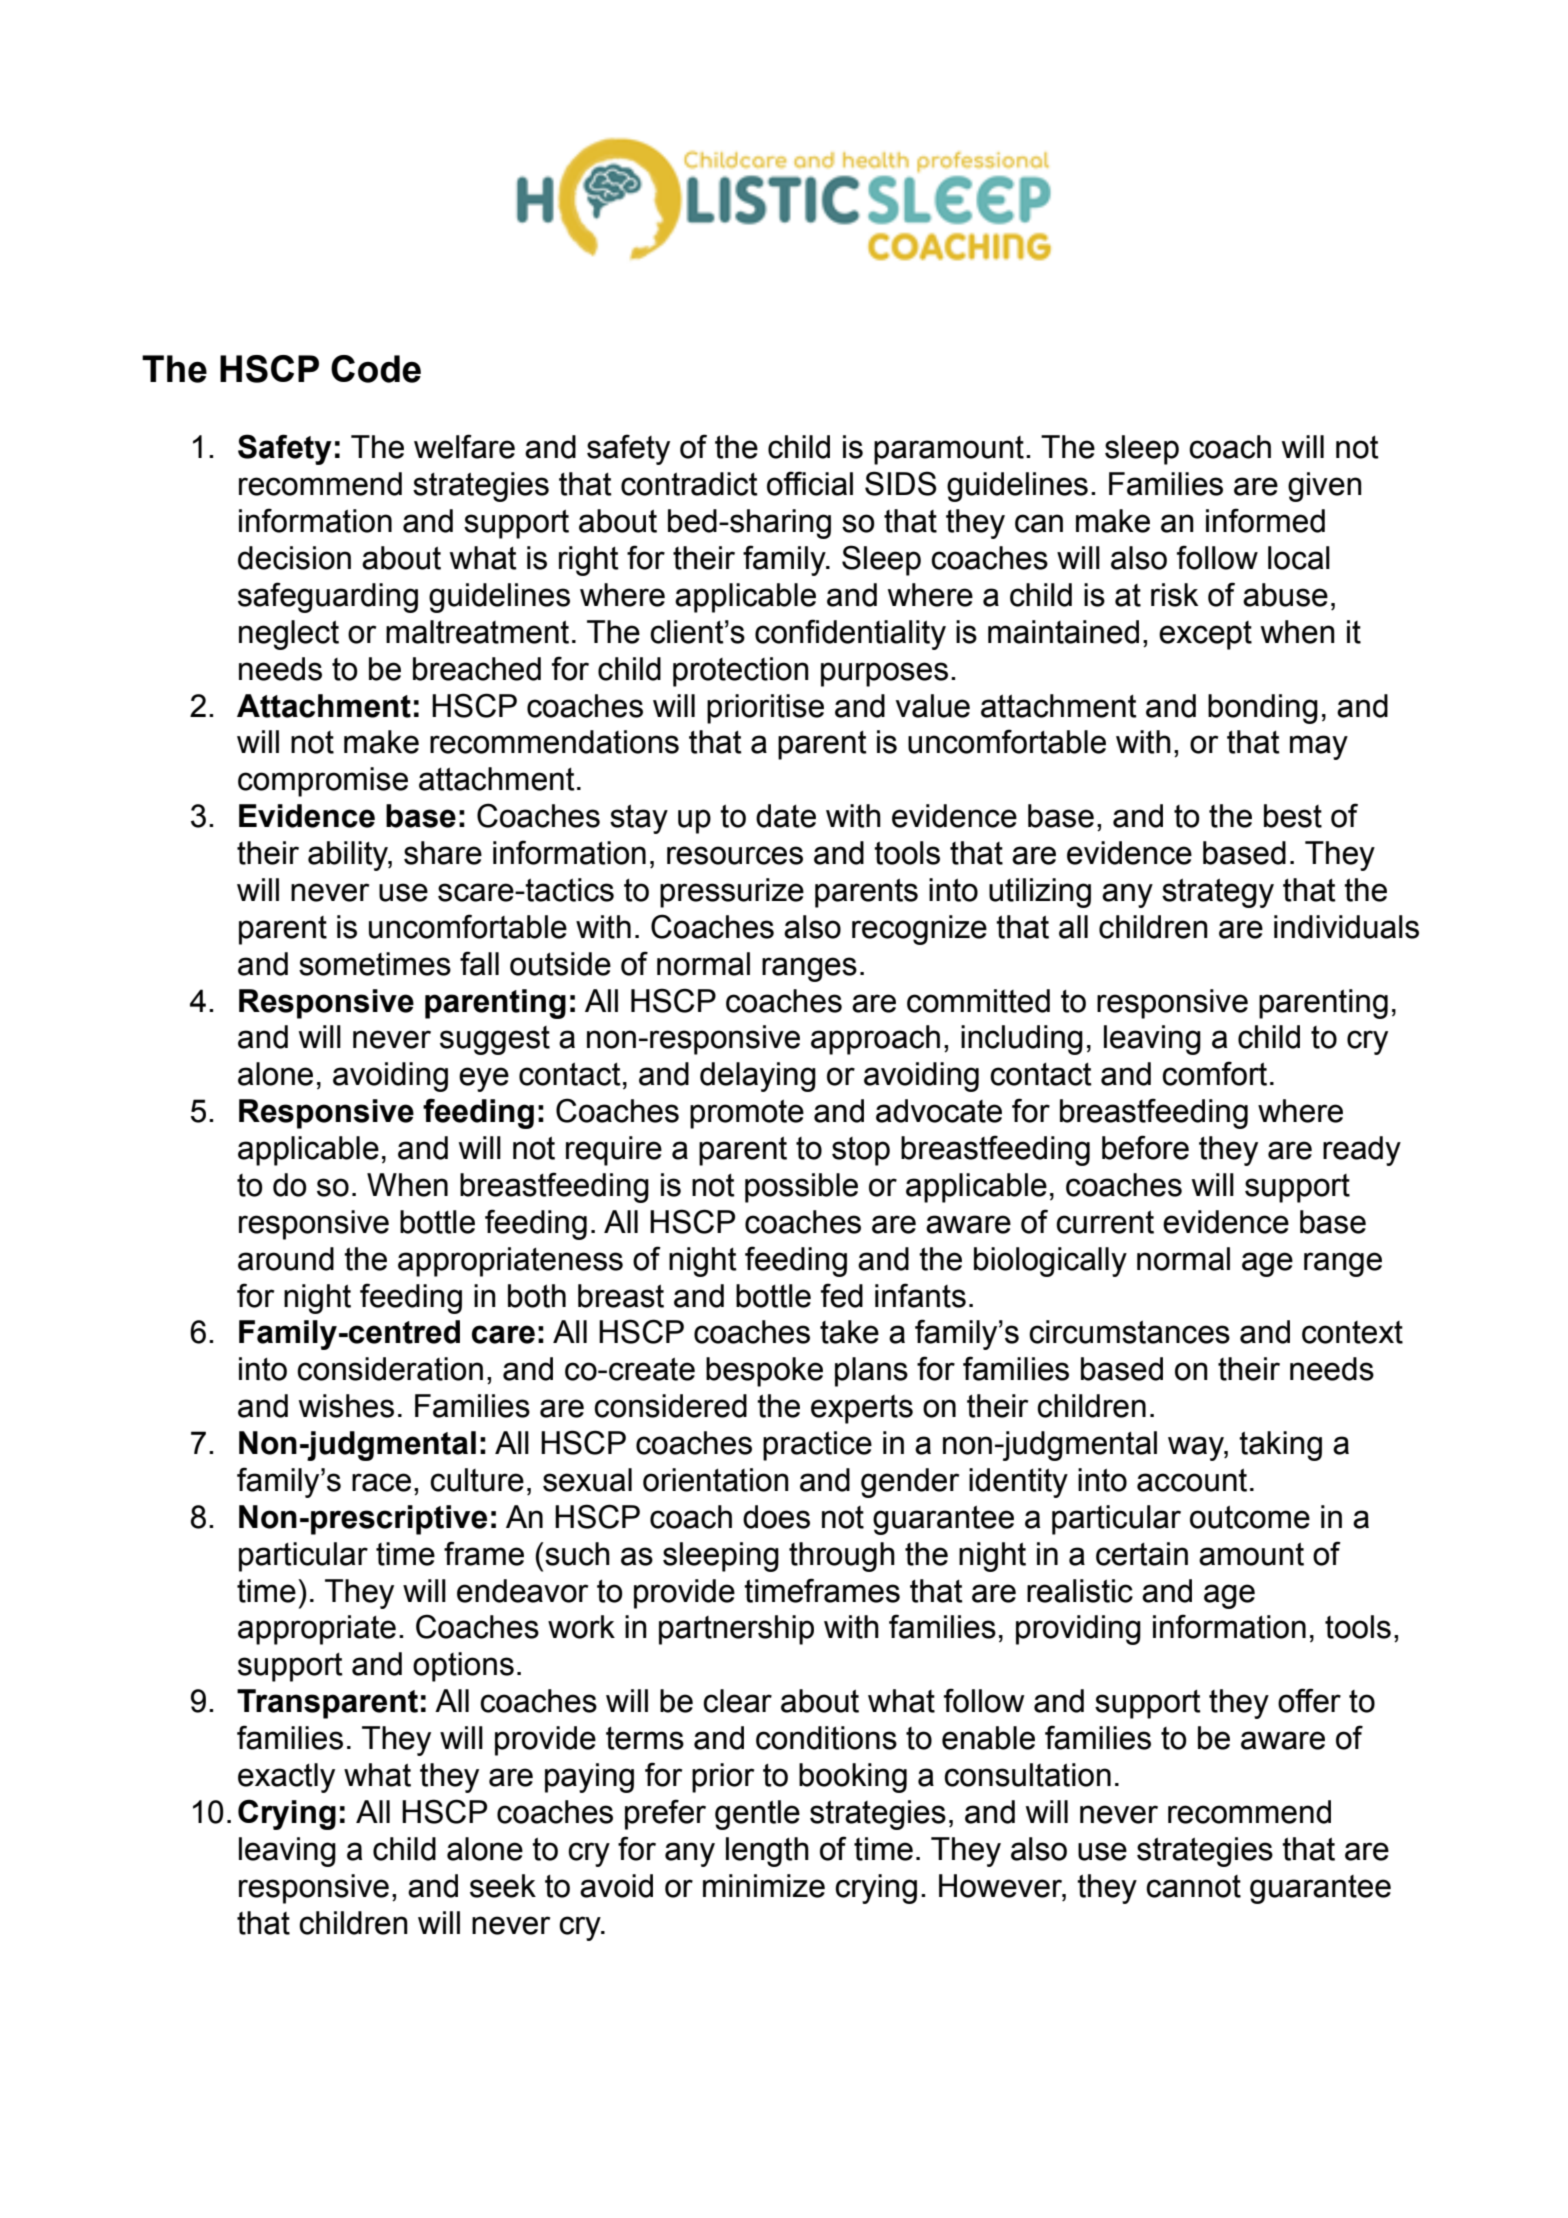 The image size is (1568, 2218). I want to click on date, so click(786, 816).
